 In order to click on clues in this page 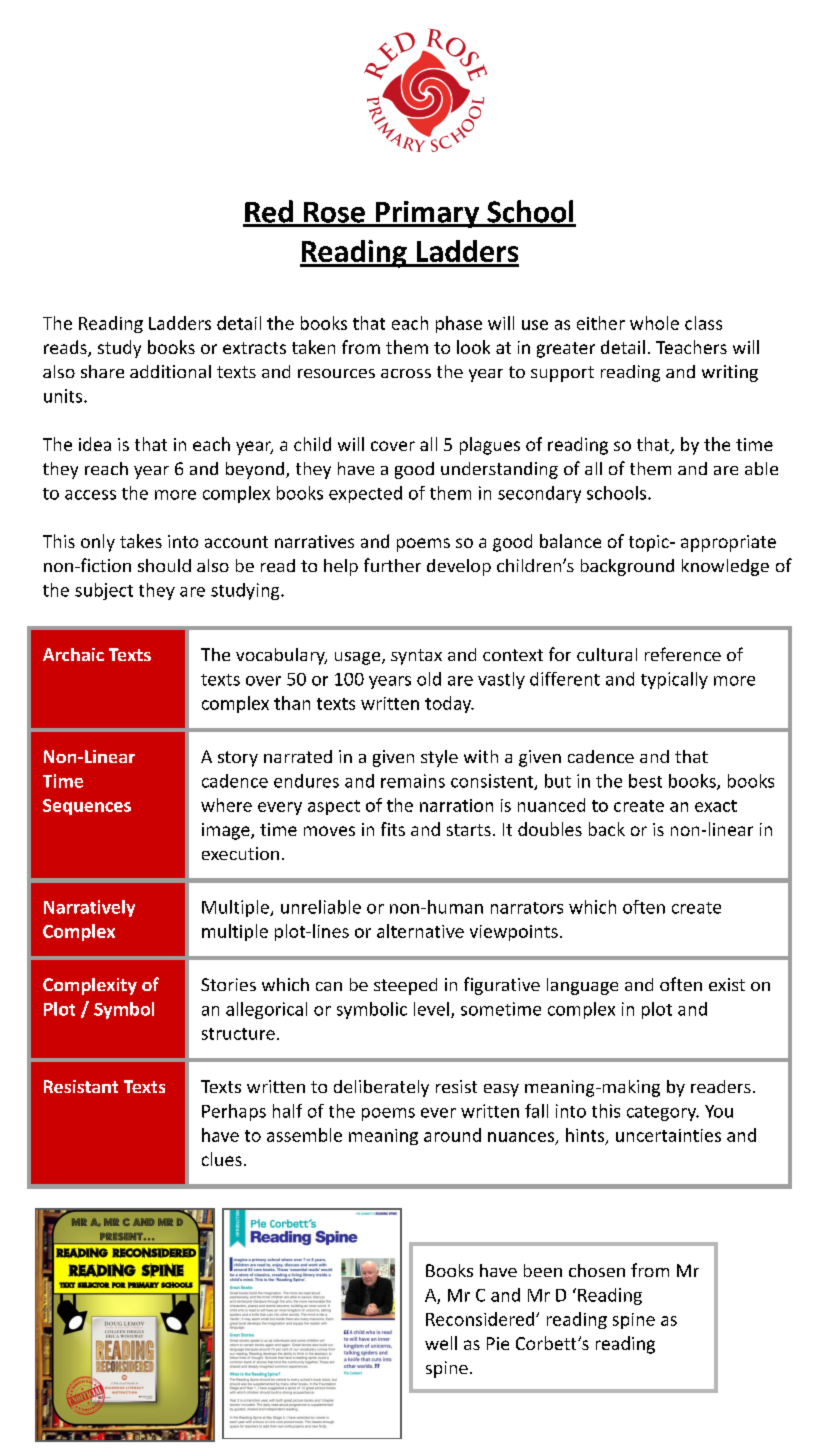, I will do `click(222, 1159)`.
